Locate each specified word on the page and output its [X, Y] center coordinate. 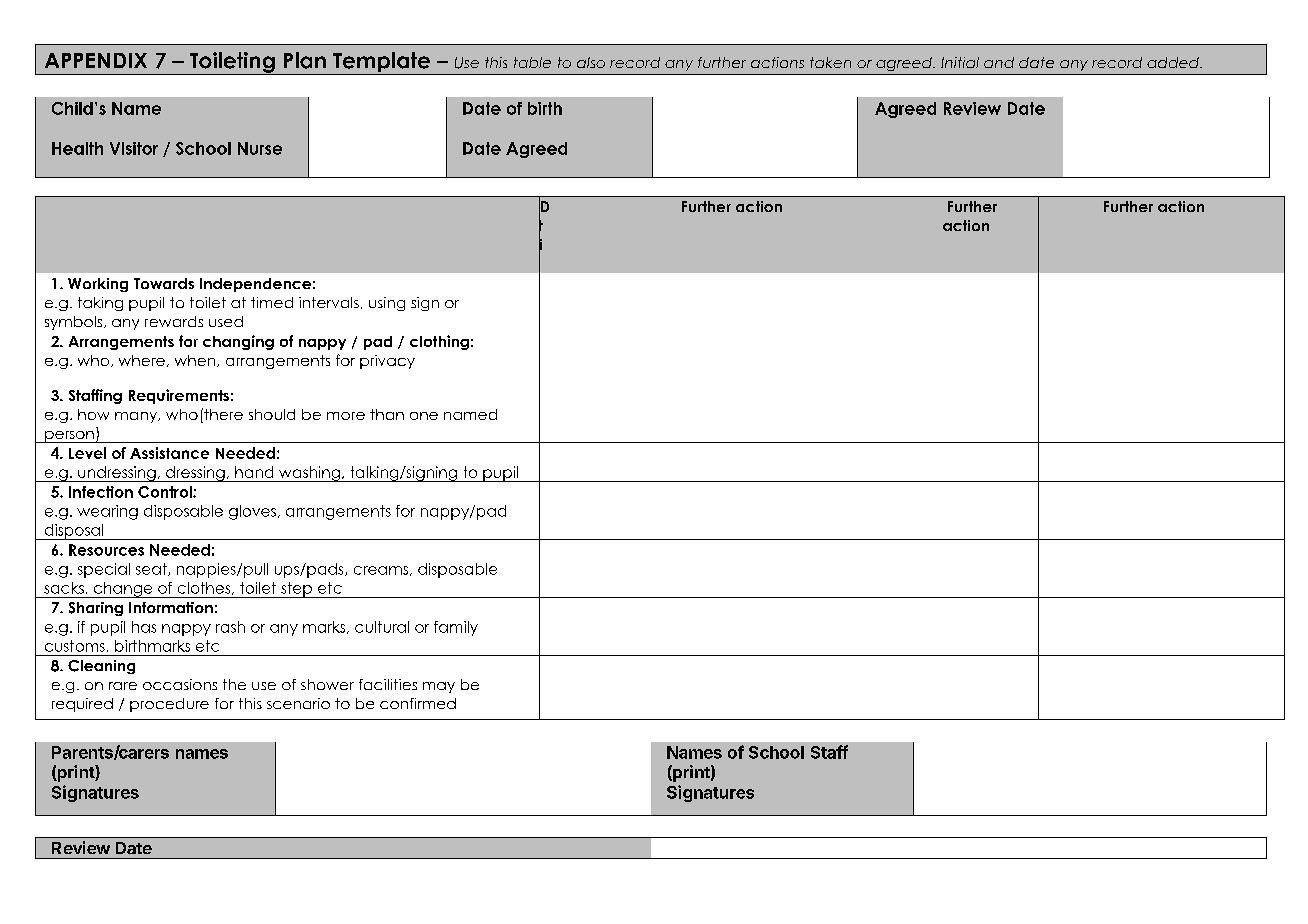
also [591, 62]
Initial [960, 62]
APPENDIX [96, 60]
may [439, 687]
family [456, 628]
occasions [180, 684]
